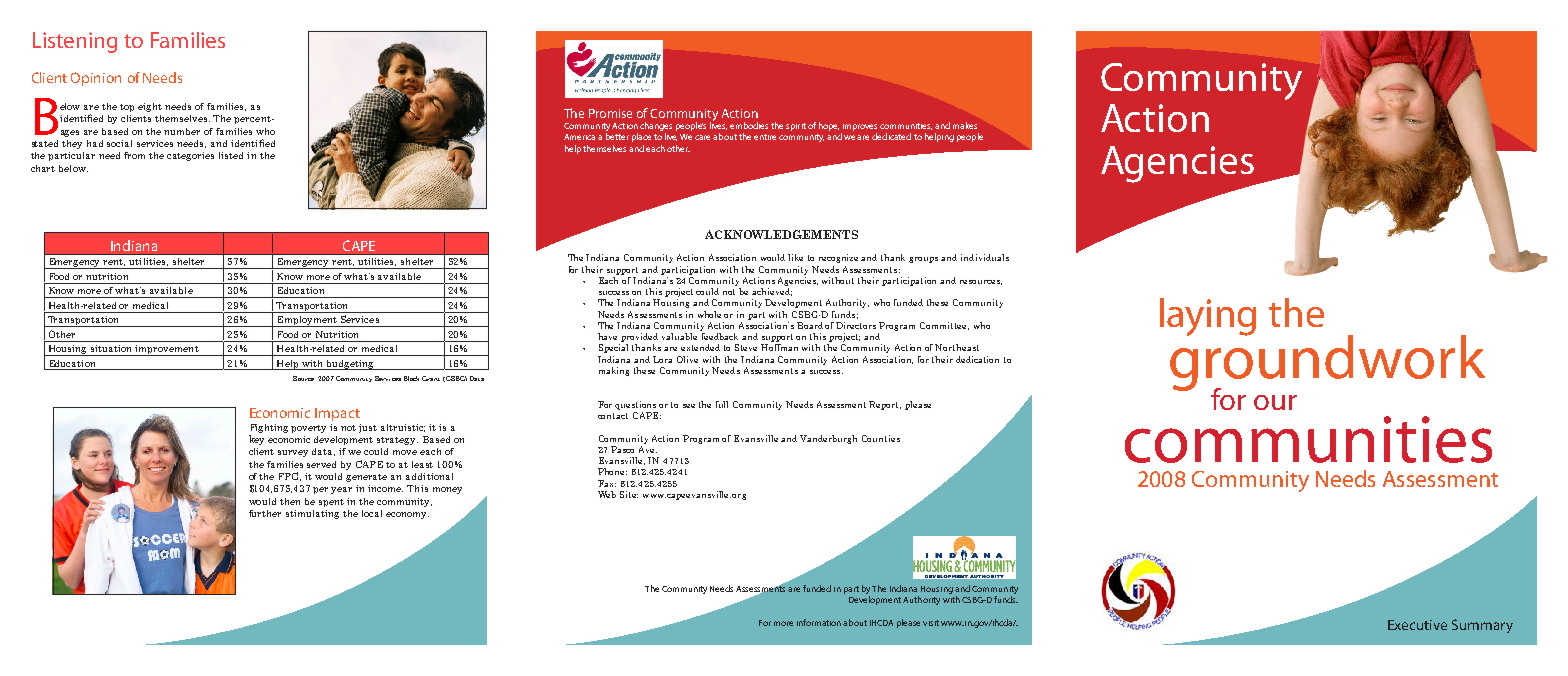 This screenshot has height=676, width=1568. I want to click on improvement, so click(167, 350).
